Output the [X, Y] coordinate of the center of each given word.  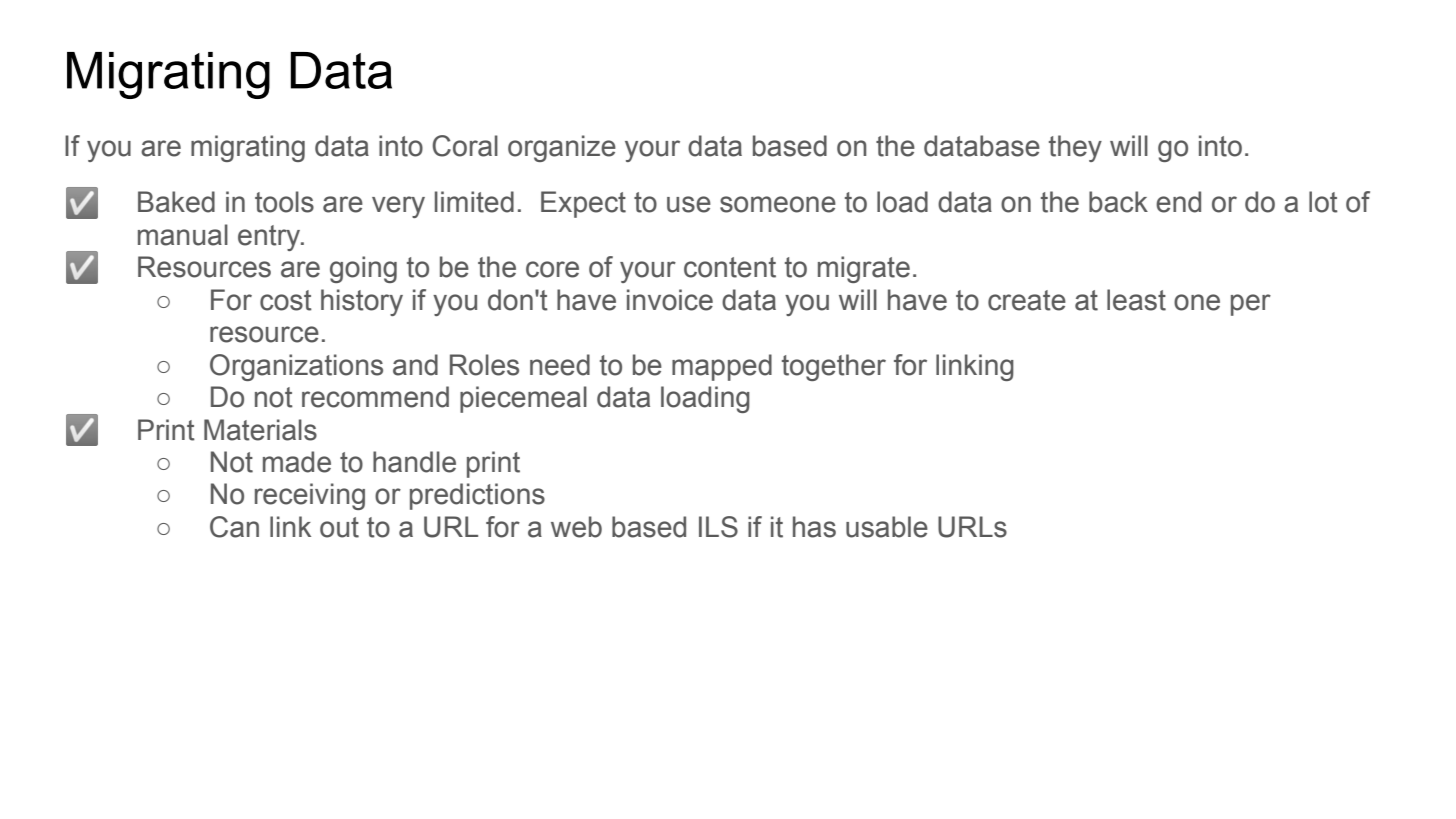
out [339, 527]
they [1075, 148]
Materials [260, 430]
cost [286, 300]
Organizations [296, 367]
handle [414, 462]
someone [778, 204]
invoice [670, 300]
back [1118, 202]
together [834, 367]
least [1136, 300]
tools [284, 202]
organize [562, 148]
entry [270, 238]
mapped [722, 367]
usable [887, 527]
